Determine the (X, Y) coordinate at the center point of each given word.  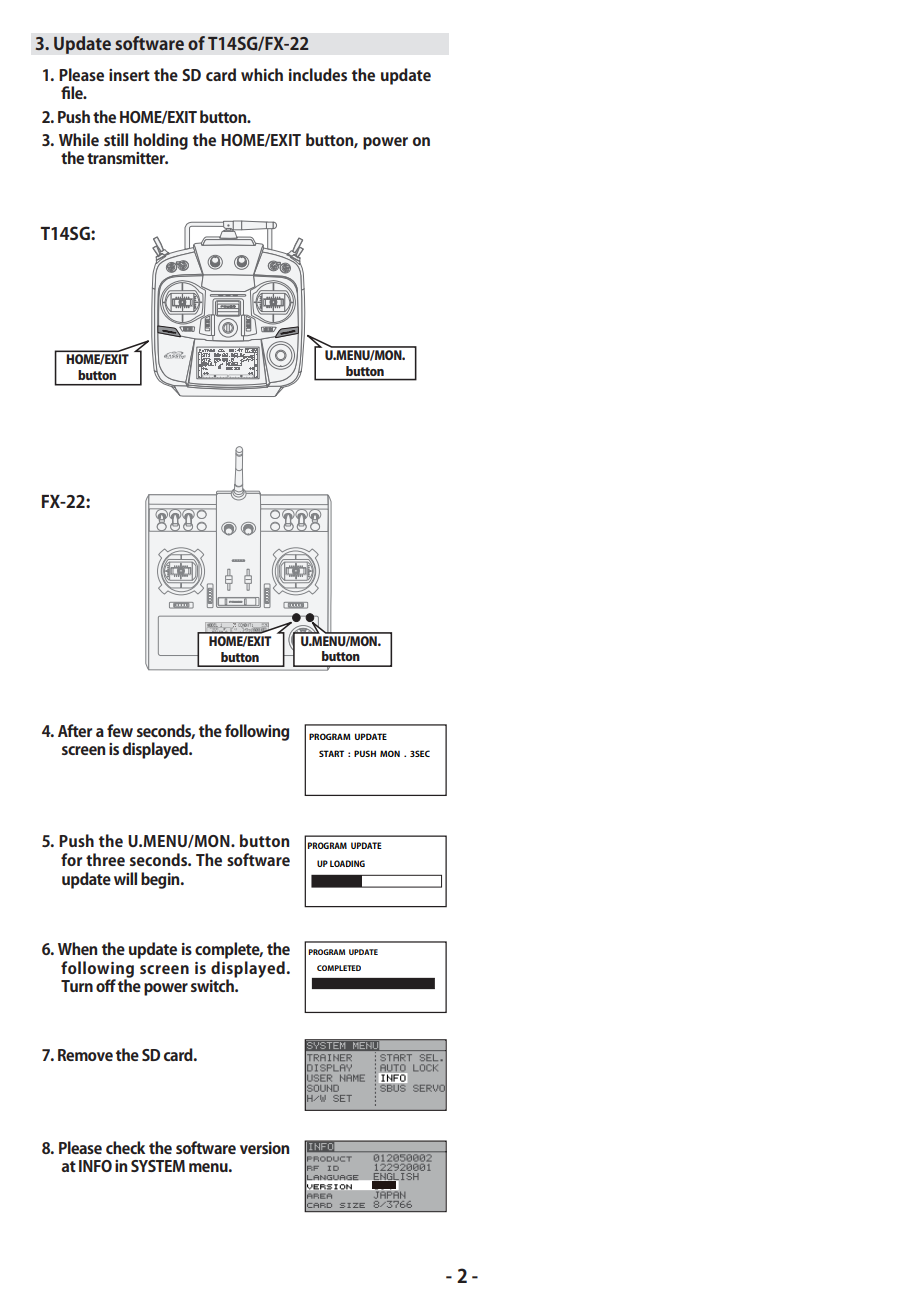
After (75, 730)
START (331, 753)
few (120, 730)
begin (161, 880)
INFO (95, 1166)
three (105, 859)
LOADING (347, 863)
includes (318, 74)
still (116, 139)
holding (161, 141)
